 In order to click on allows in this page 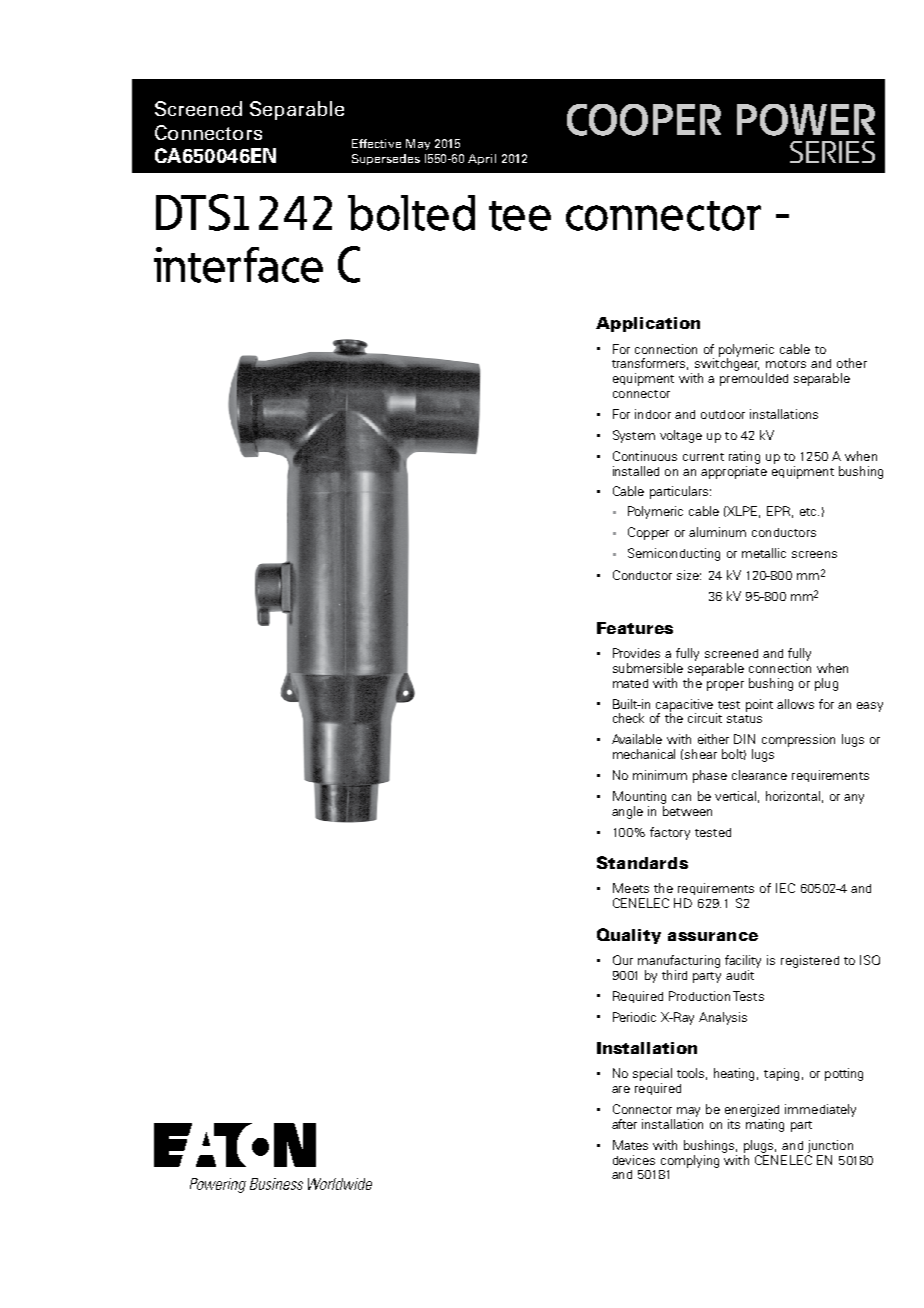, I will do `click(795, 704)`.
